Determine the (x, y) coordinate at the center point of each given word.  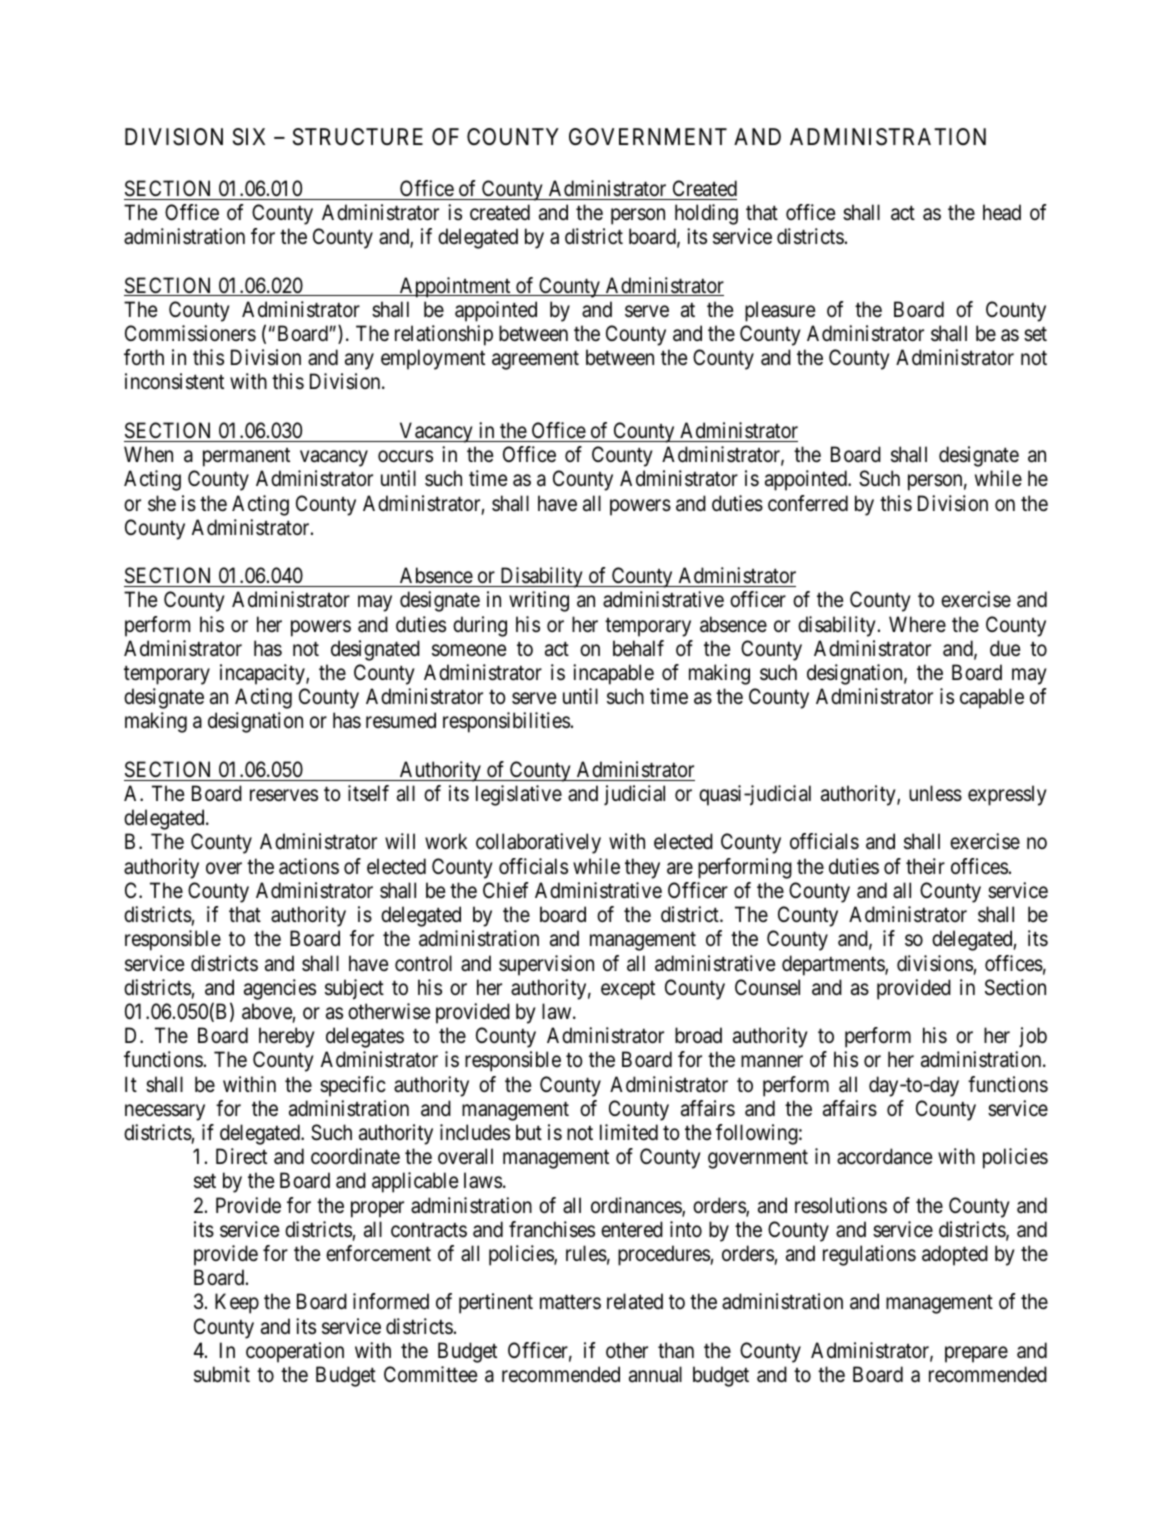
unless (935, 793)
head (1002, 212)
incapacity (263, 674)
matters (570, 1302)
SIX (249, 137)
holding (706, 214)
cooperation (295, 1352)
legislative (519, 795)
